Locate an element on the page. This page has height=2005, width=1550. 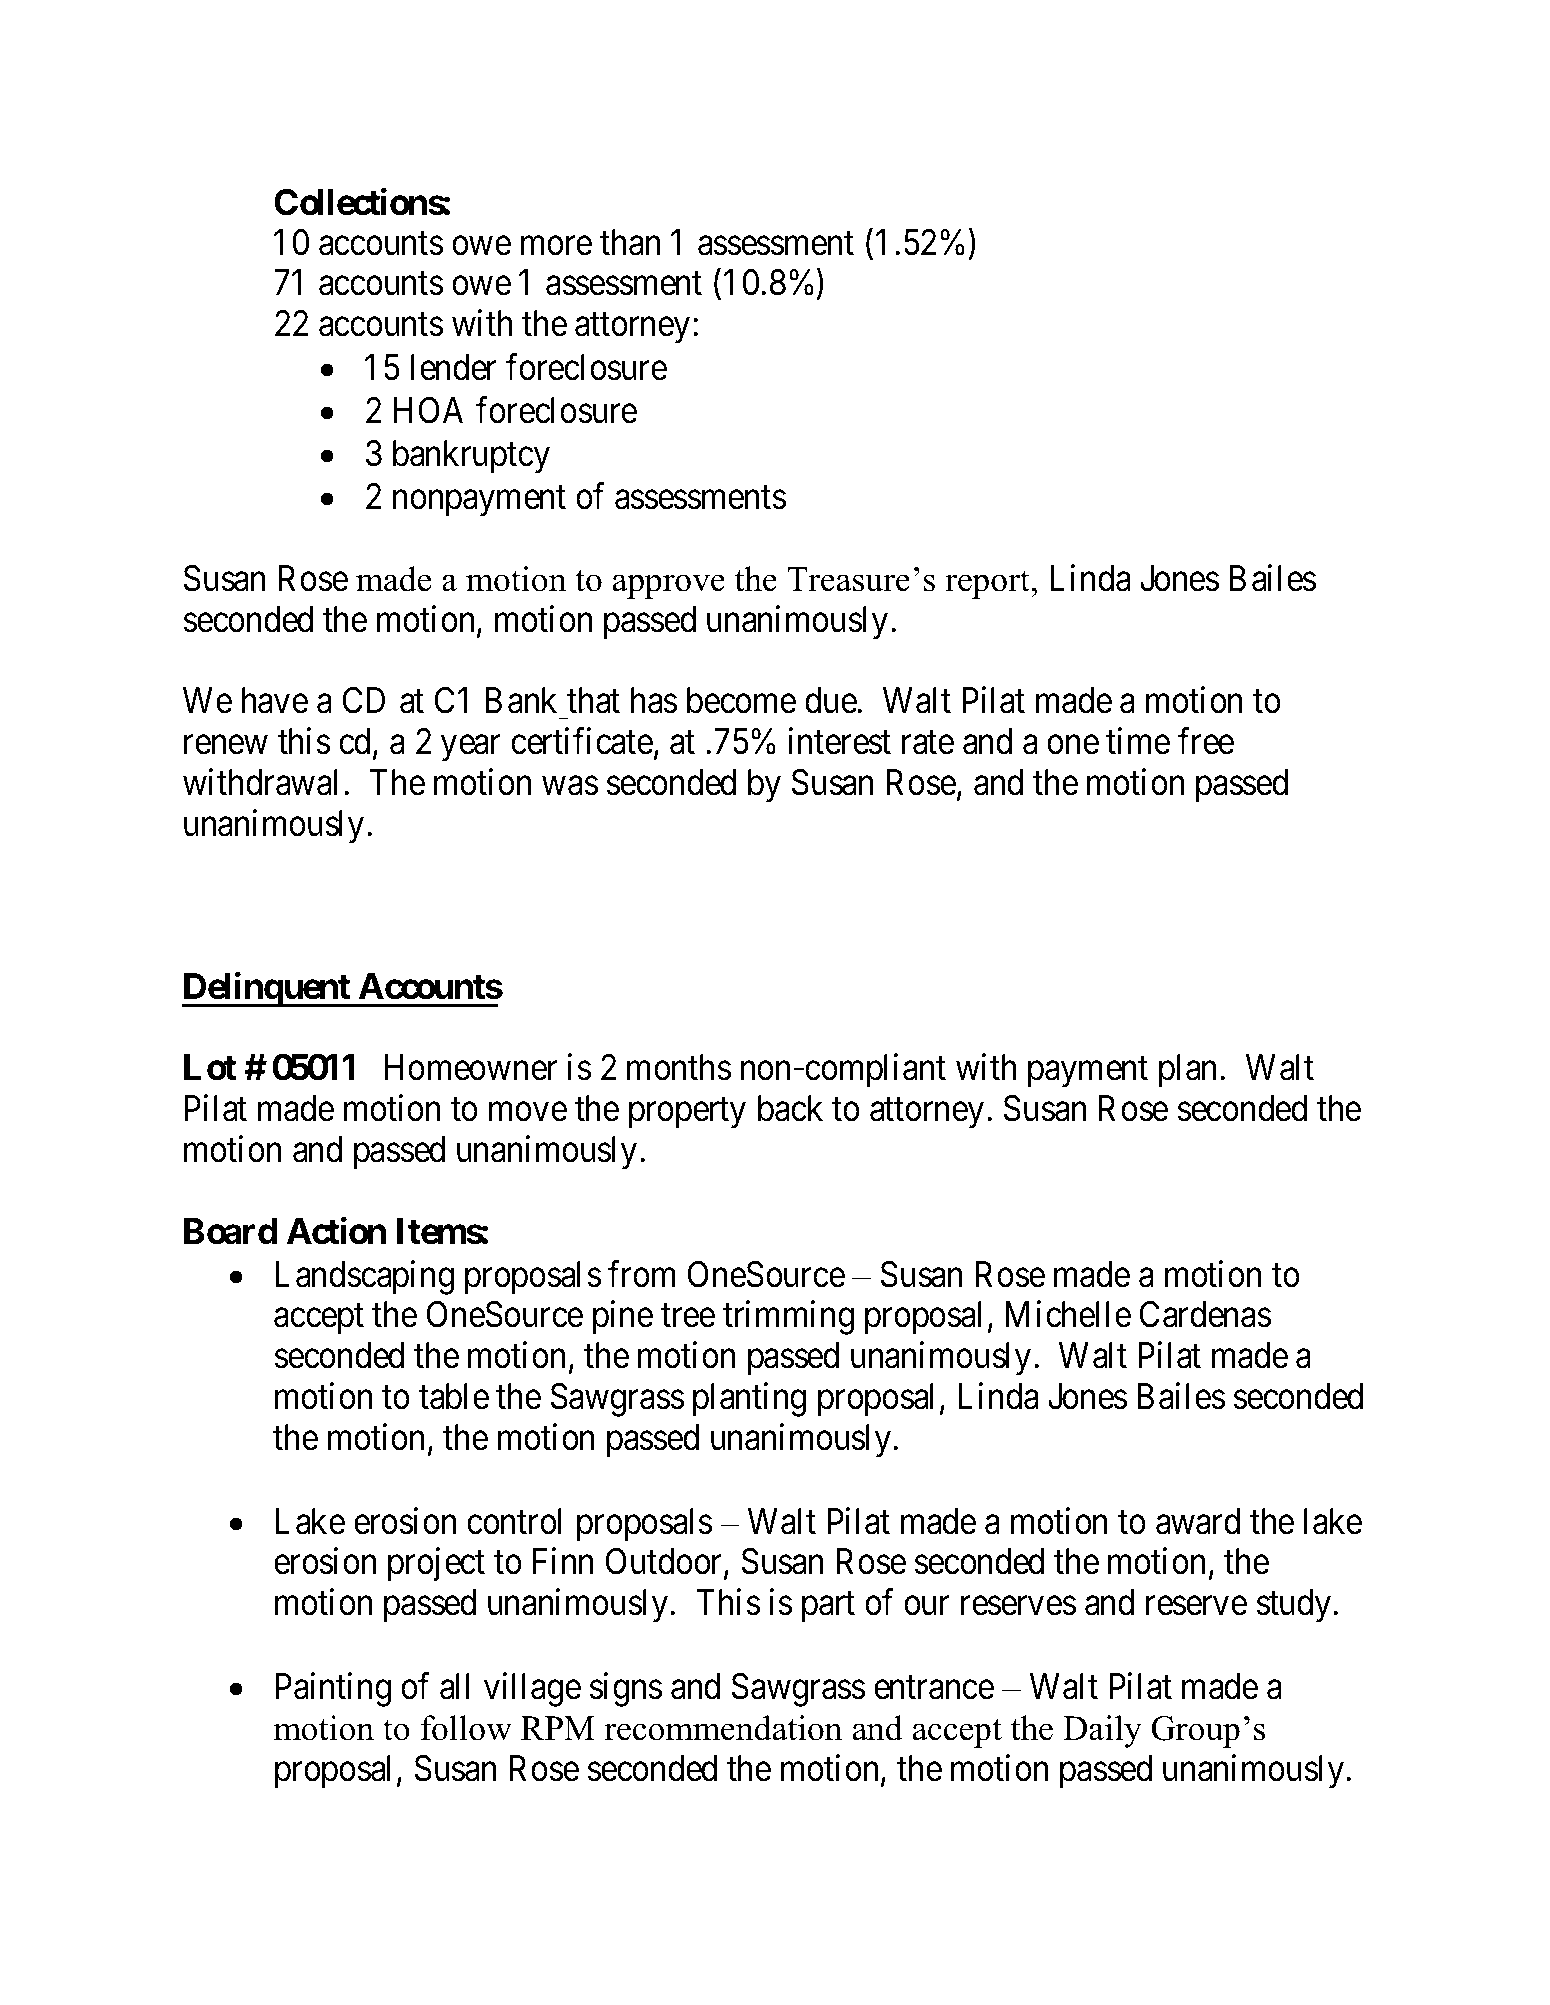
than is located at coordinates (630, 242).
